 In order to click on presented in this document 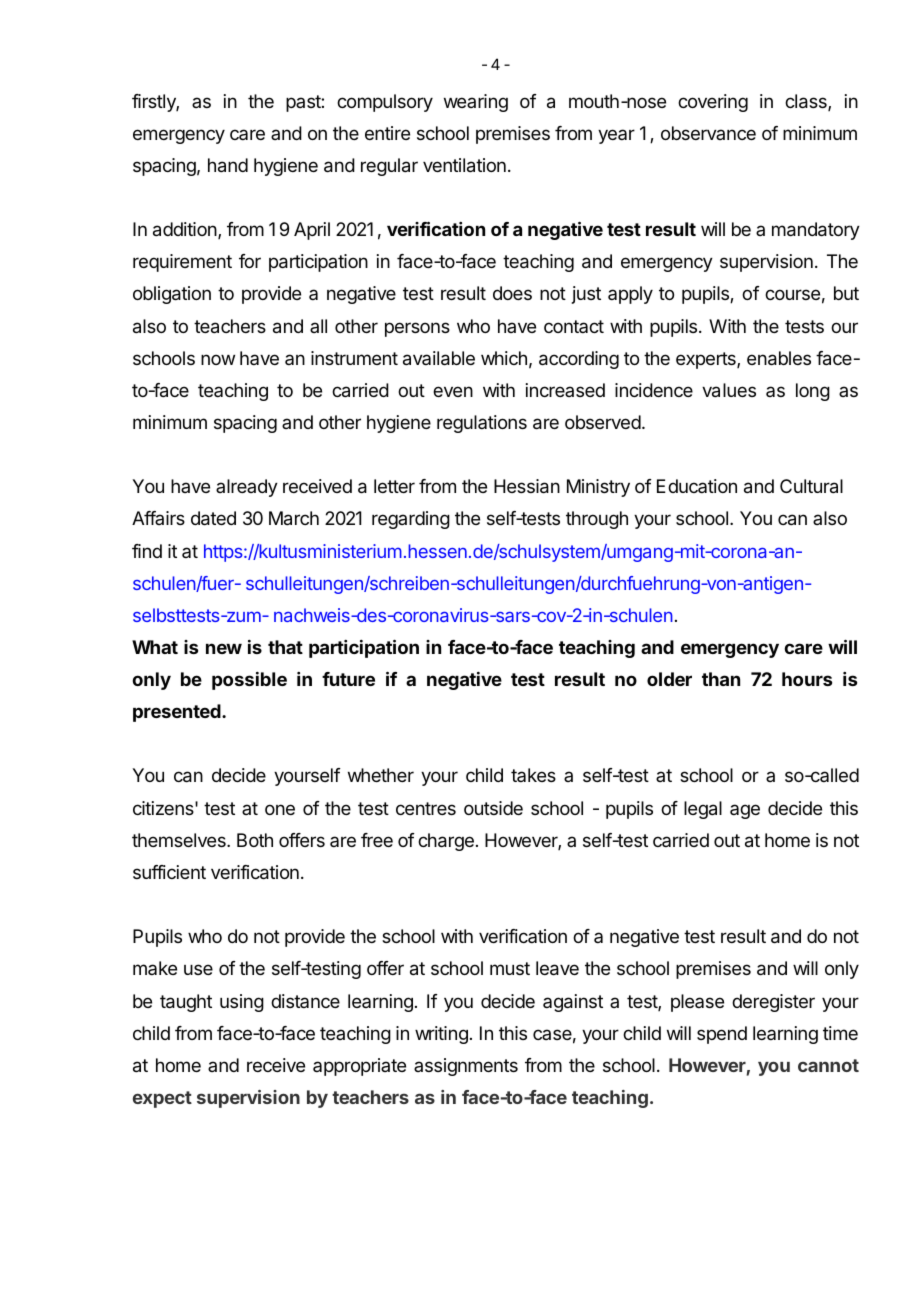, I will do `click(178, 713)`.
